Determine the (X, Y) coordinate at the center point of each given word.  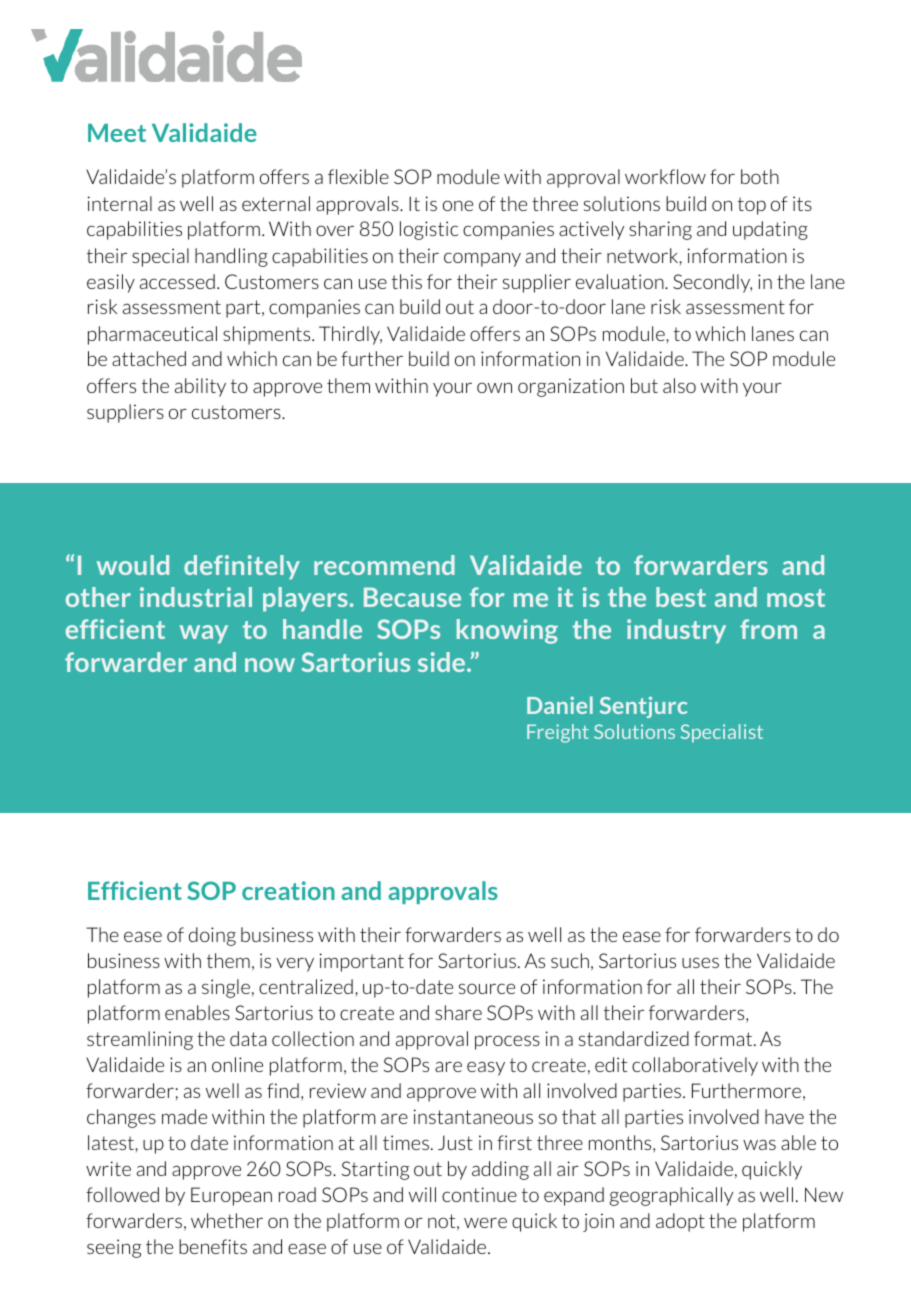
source (487, 988)
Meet (117, 133)
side (443, 662)
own (494, 387)
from (768, 629)
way (204, 634)
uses (700, 962)
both (760, 176)
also (679, 385)
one (458, 205)
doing (212, 936)
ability (200, 387)
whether (227, 1220)
